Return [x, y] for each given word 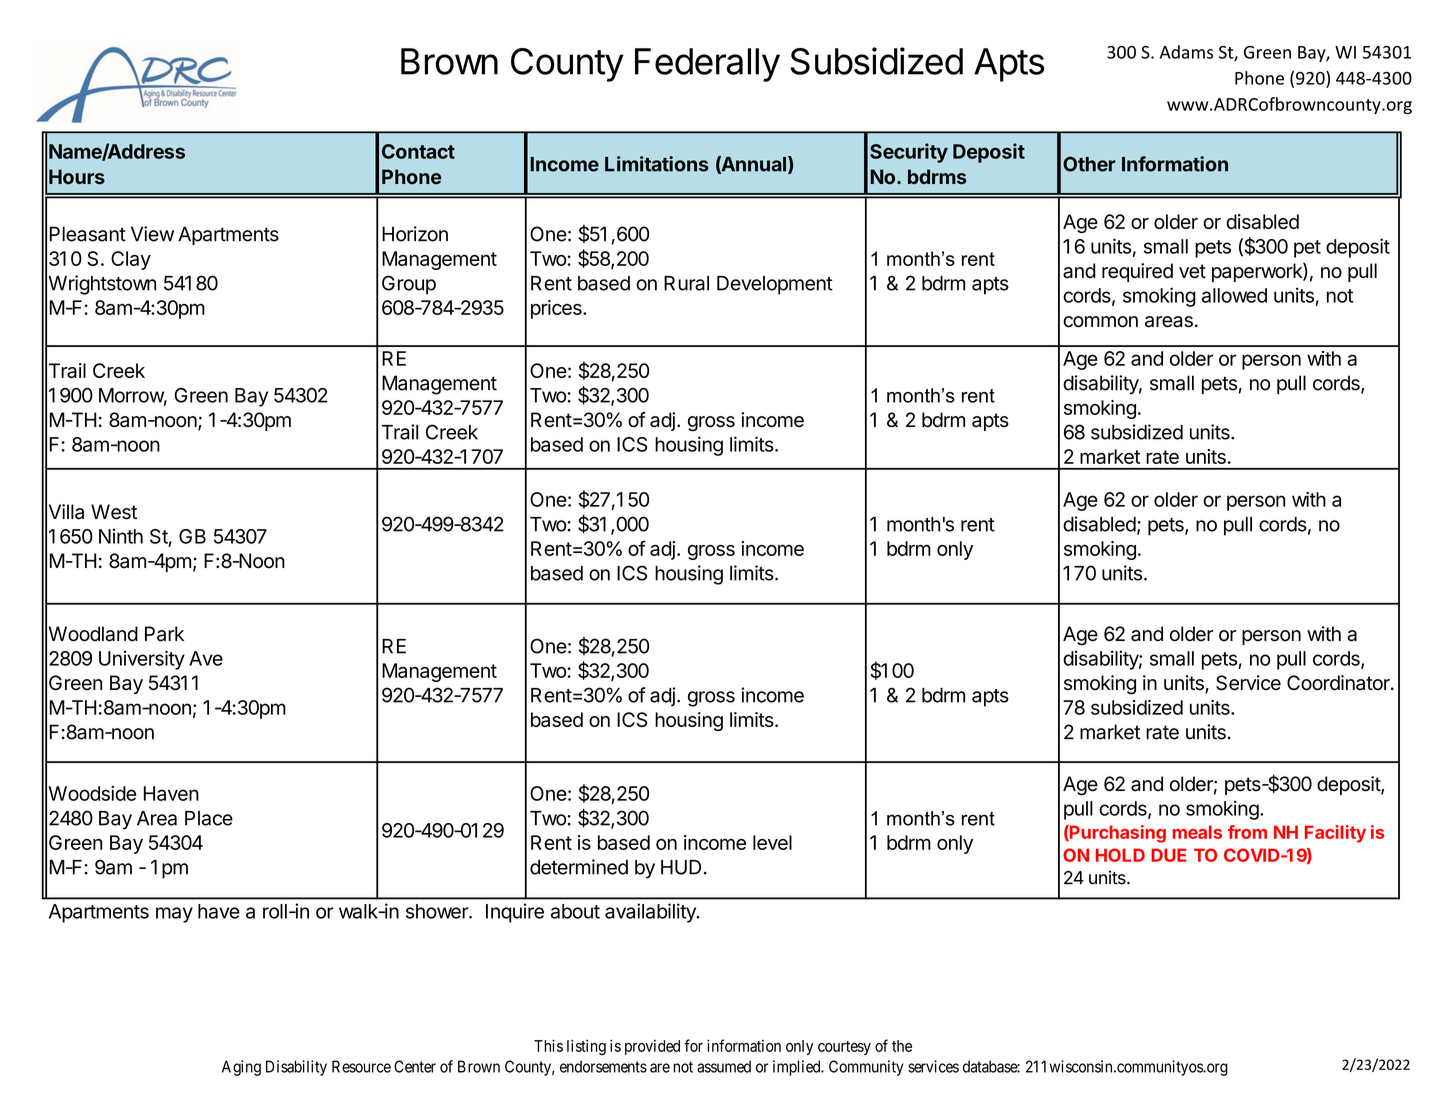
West [114, 512]
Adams [1186, 52]
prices [557, 309]
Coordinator [1339, 683]
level [772, 842]
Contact [418, 151]
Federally [707, 65]
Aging [241, 1068]
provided [652, 1047]
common [1100, 322]
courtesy [844, 1048]
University [142, 660]
